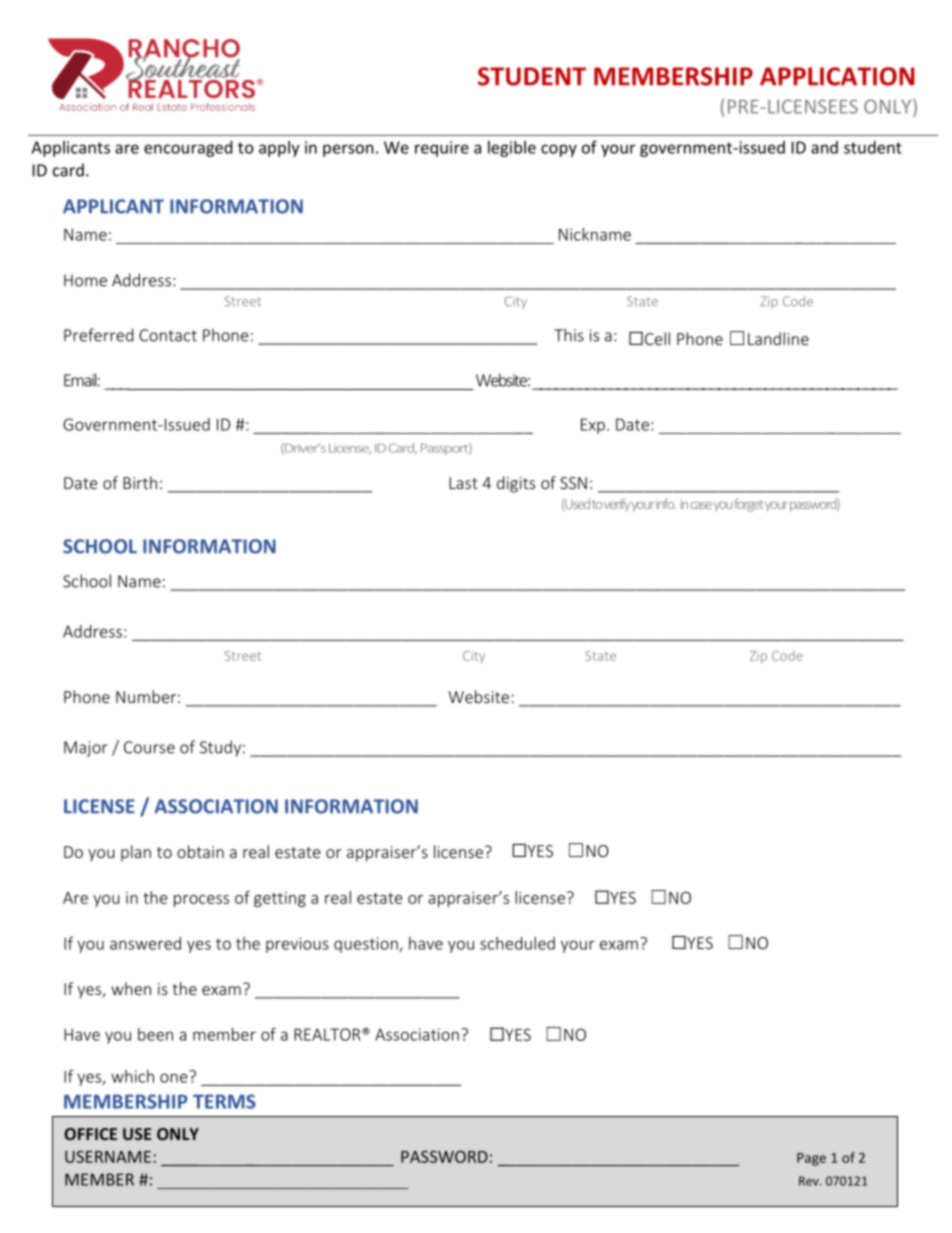 The width and height of the document is (952, 1233). I want to click on case, so click(701, 505).
